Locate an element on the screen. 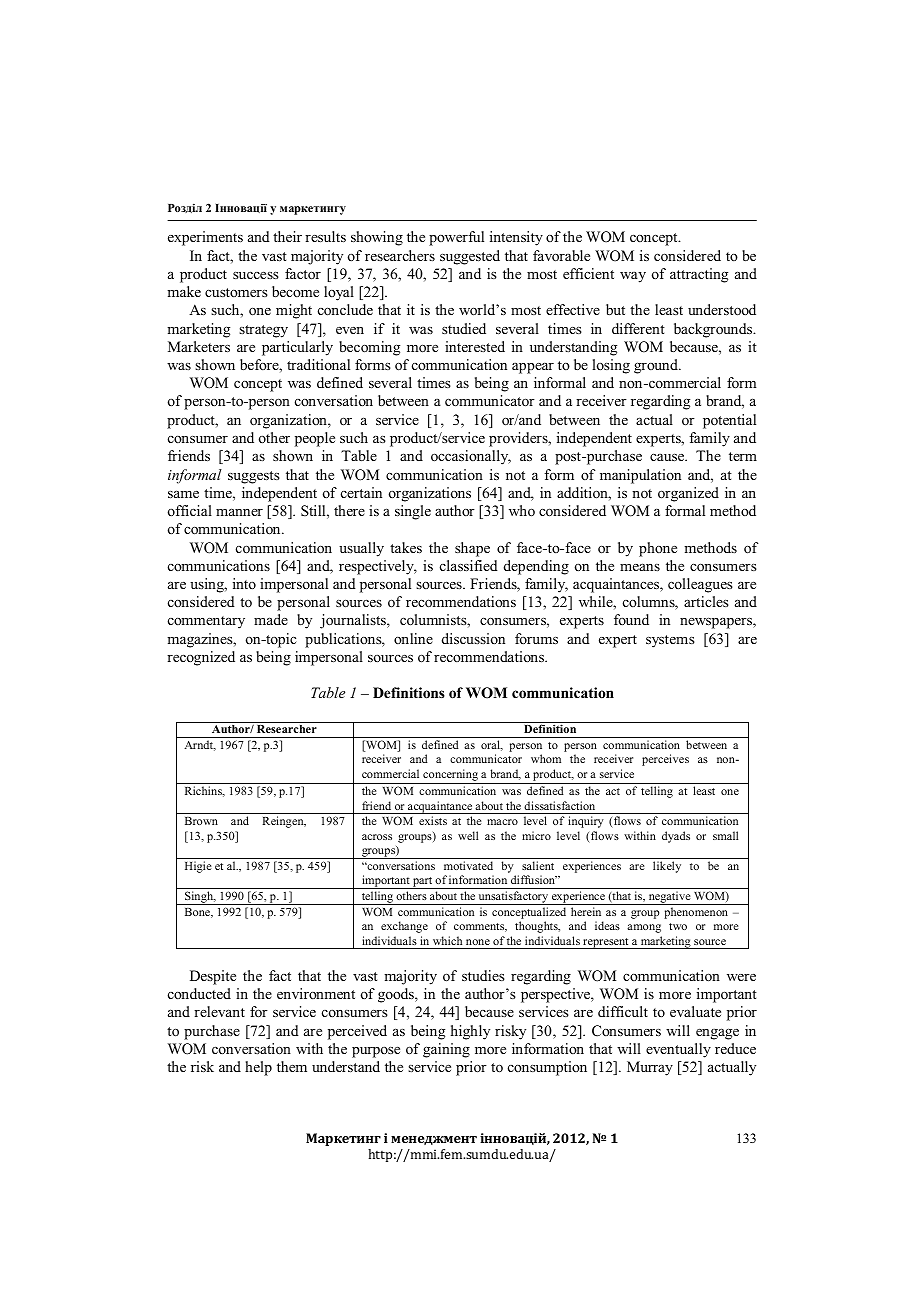 The width and height of the screenshot is (924, 1308). suggested is located at coordinates (470, 257).
